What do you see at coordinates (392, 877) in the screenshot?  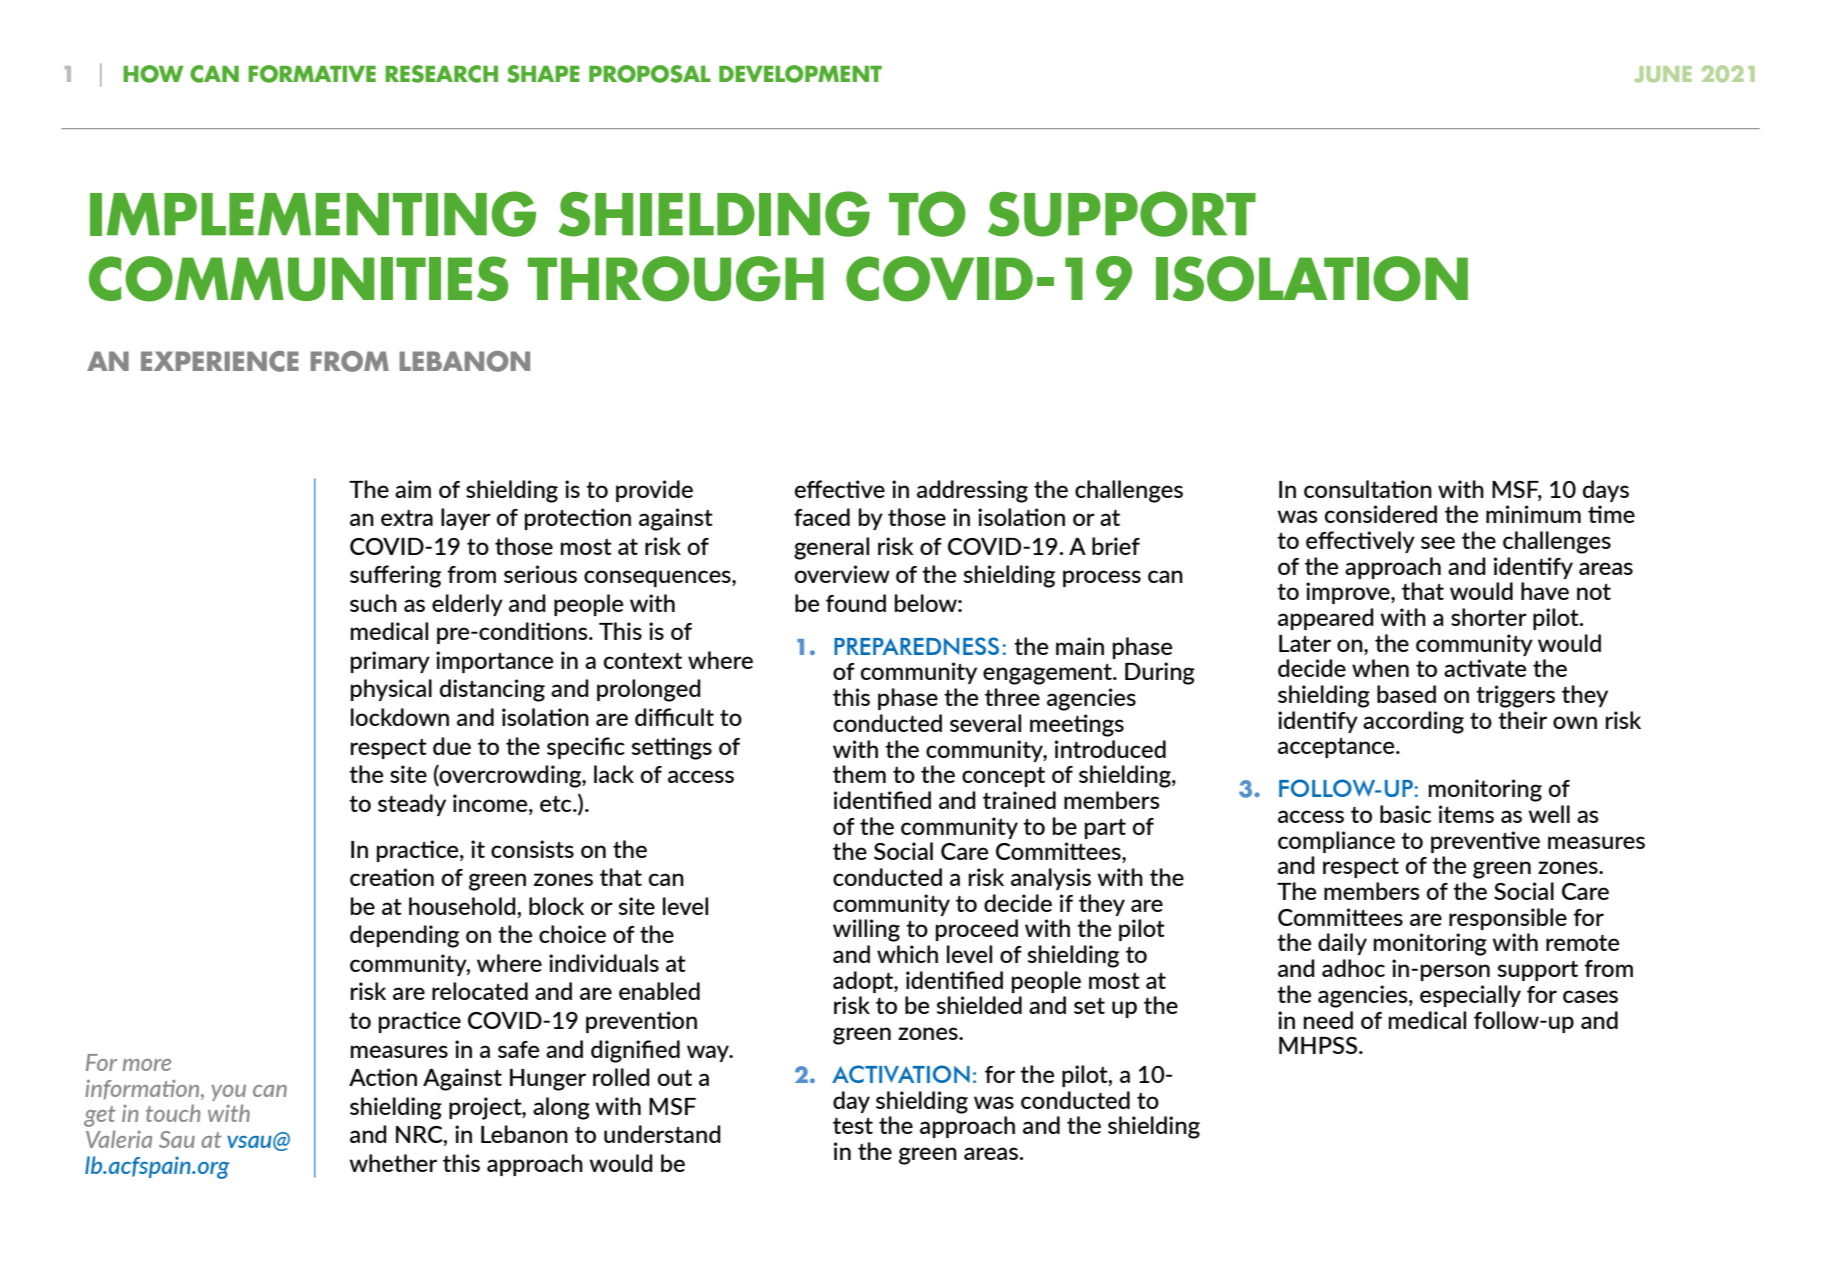 I see `creation` at bounding box center [392, 877].
